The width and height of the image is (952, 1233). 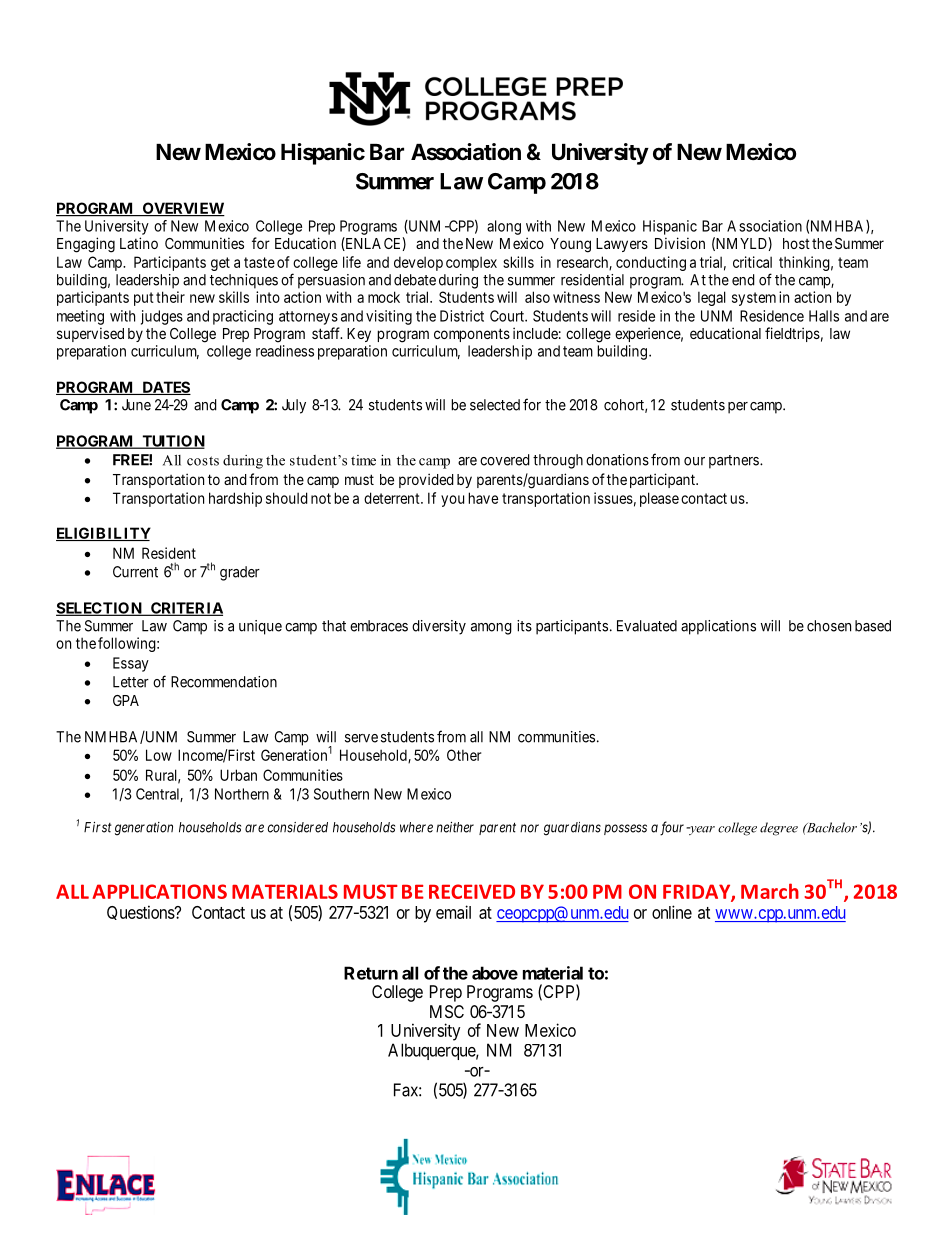 What do you see at coordinates (455, 827) in the image?
I see `neither` at bounding box center [455, 827].
